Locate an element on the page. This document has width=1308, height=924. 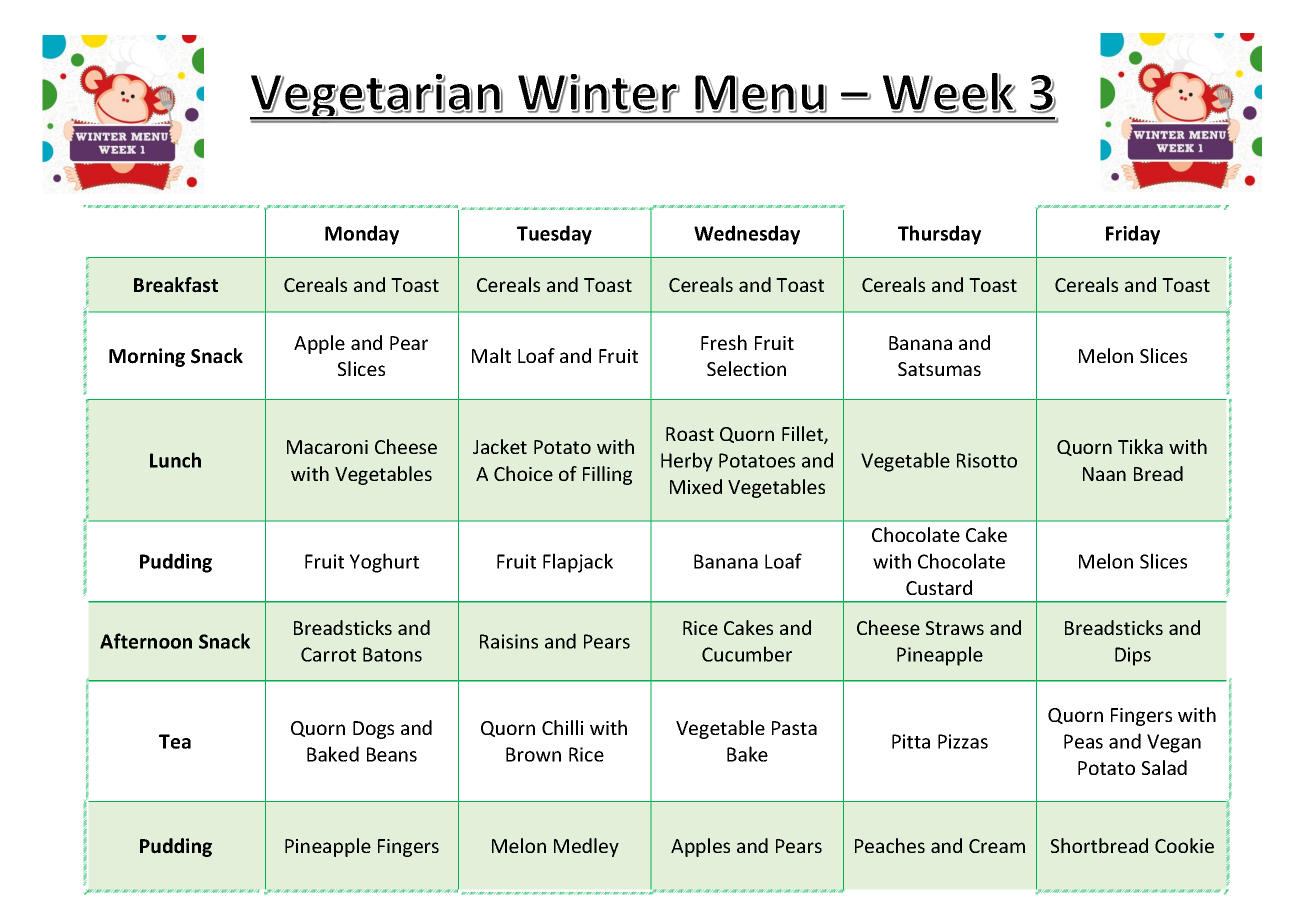
Friday is located at coordinates (1133, 235).
